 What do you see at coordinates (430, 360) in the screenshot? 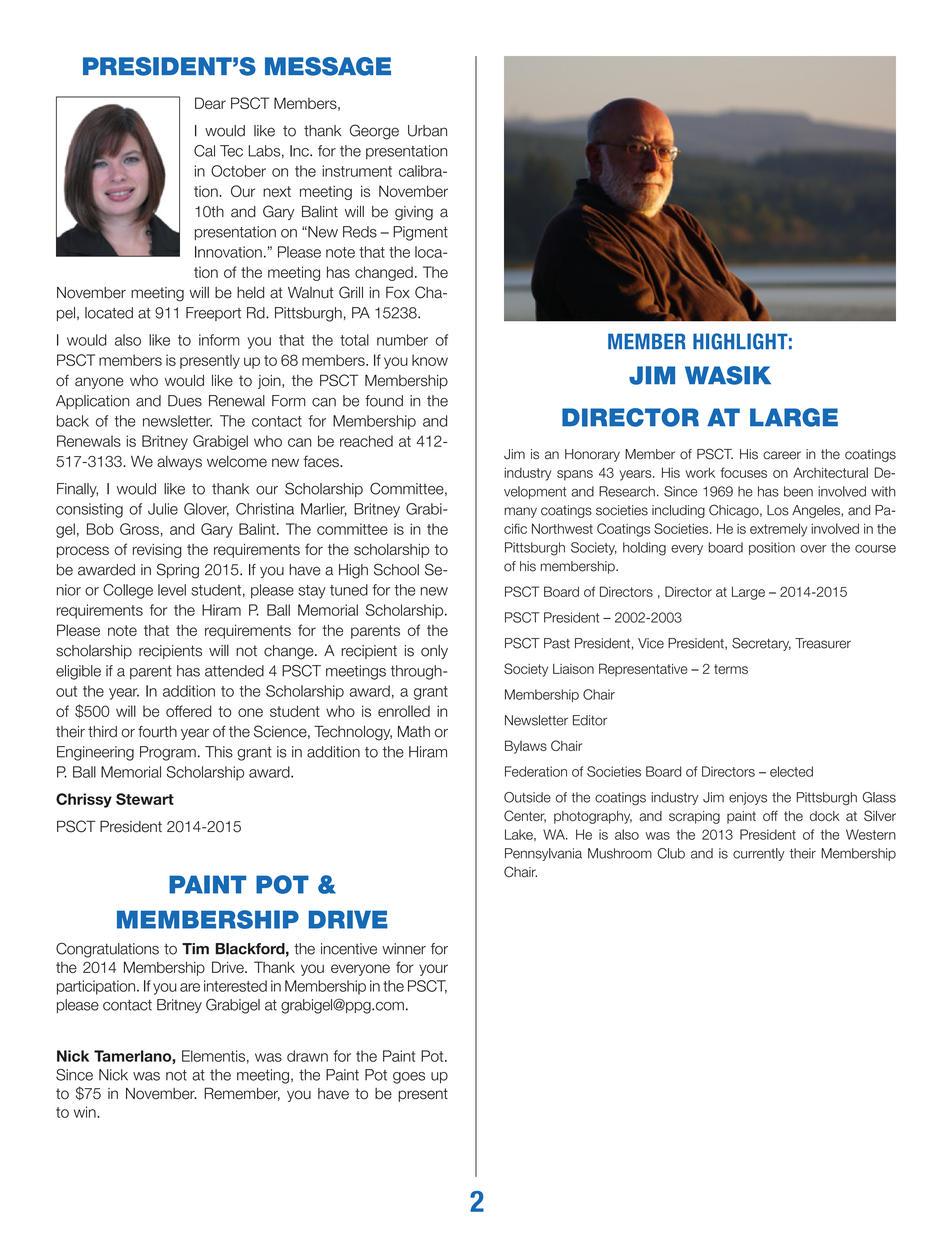
I see `know` at bounding box center [430, 360].
